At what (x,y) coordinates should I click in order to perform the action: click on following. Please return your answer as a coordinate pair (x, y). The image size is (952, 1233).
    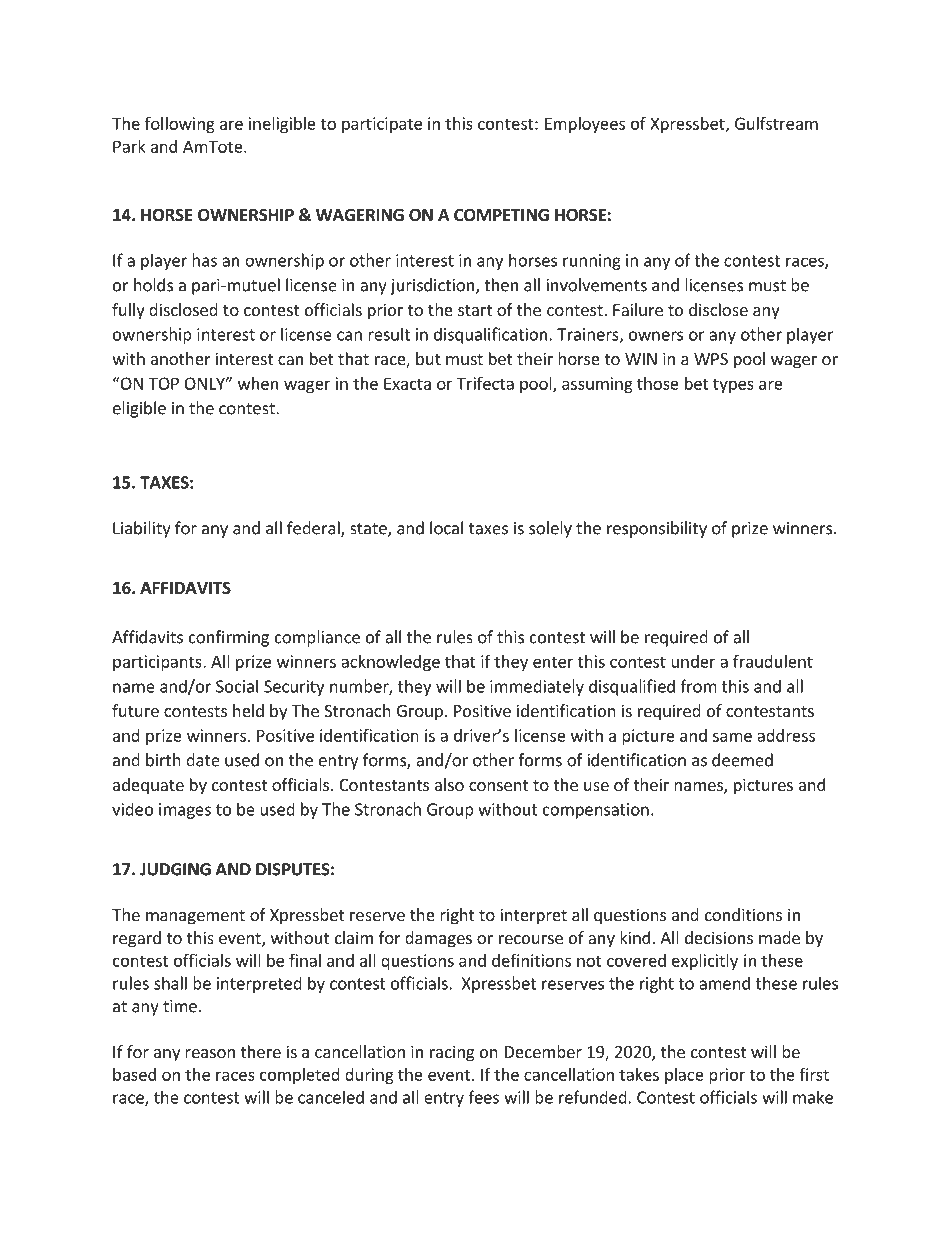
    Looking at the image, I should click on (180, 125).
